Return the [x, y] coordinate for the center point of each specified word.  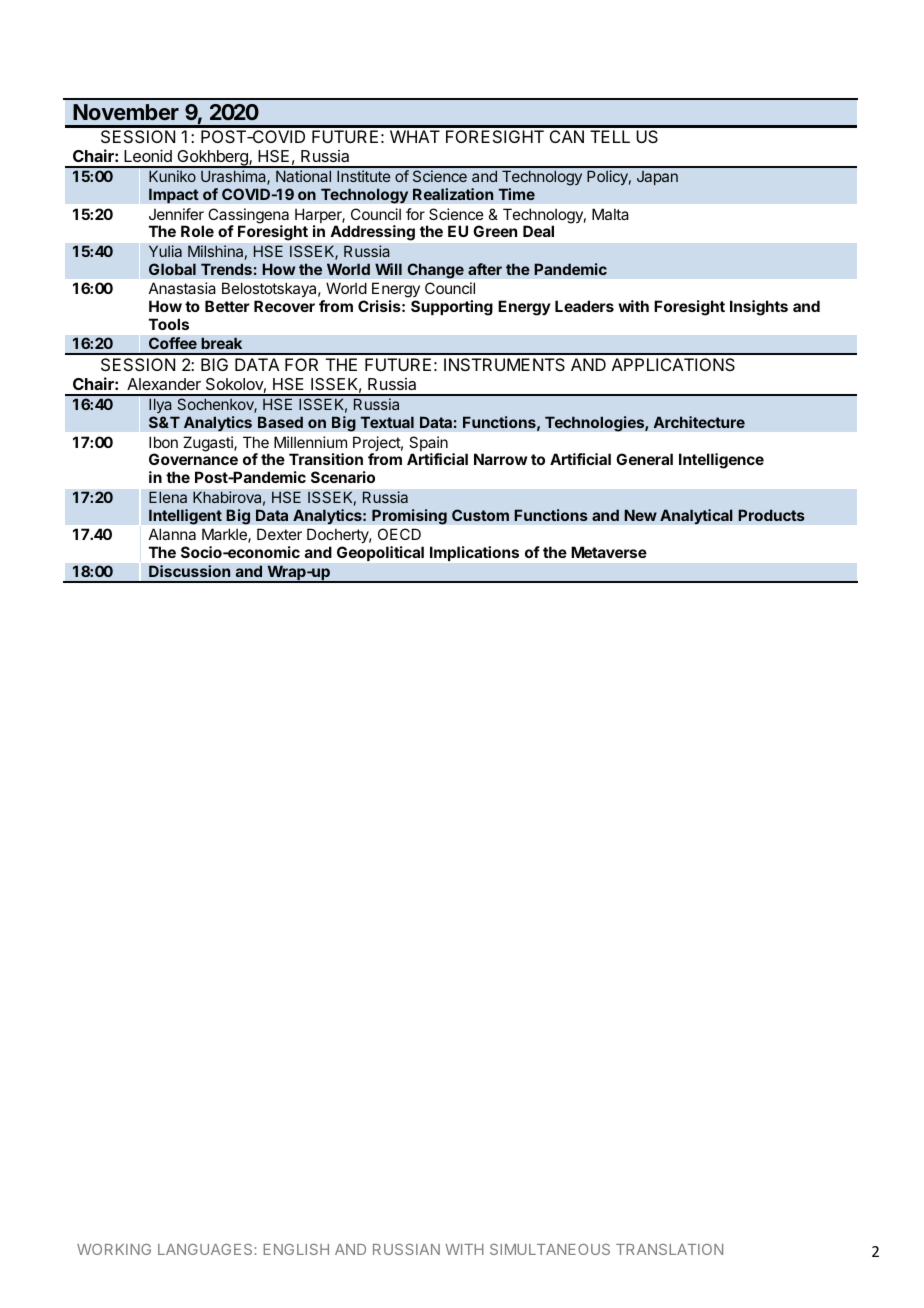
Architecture [699, 422]
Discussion [189, 571]
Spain [428, 445]
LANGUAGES [205, 1249]
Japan [657, 178]
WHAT [415, 136]
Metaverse [609, 552]
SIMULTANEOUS [550, 1249]
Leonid [148, 155]
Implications [474, 553]
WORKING [114, 1249]
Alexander [164, 384]
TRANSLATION [669, 1249]
